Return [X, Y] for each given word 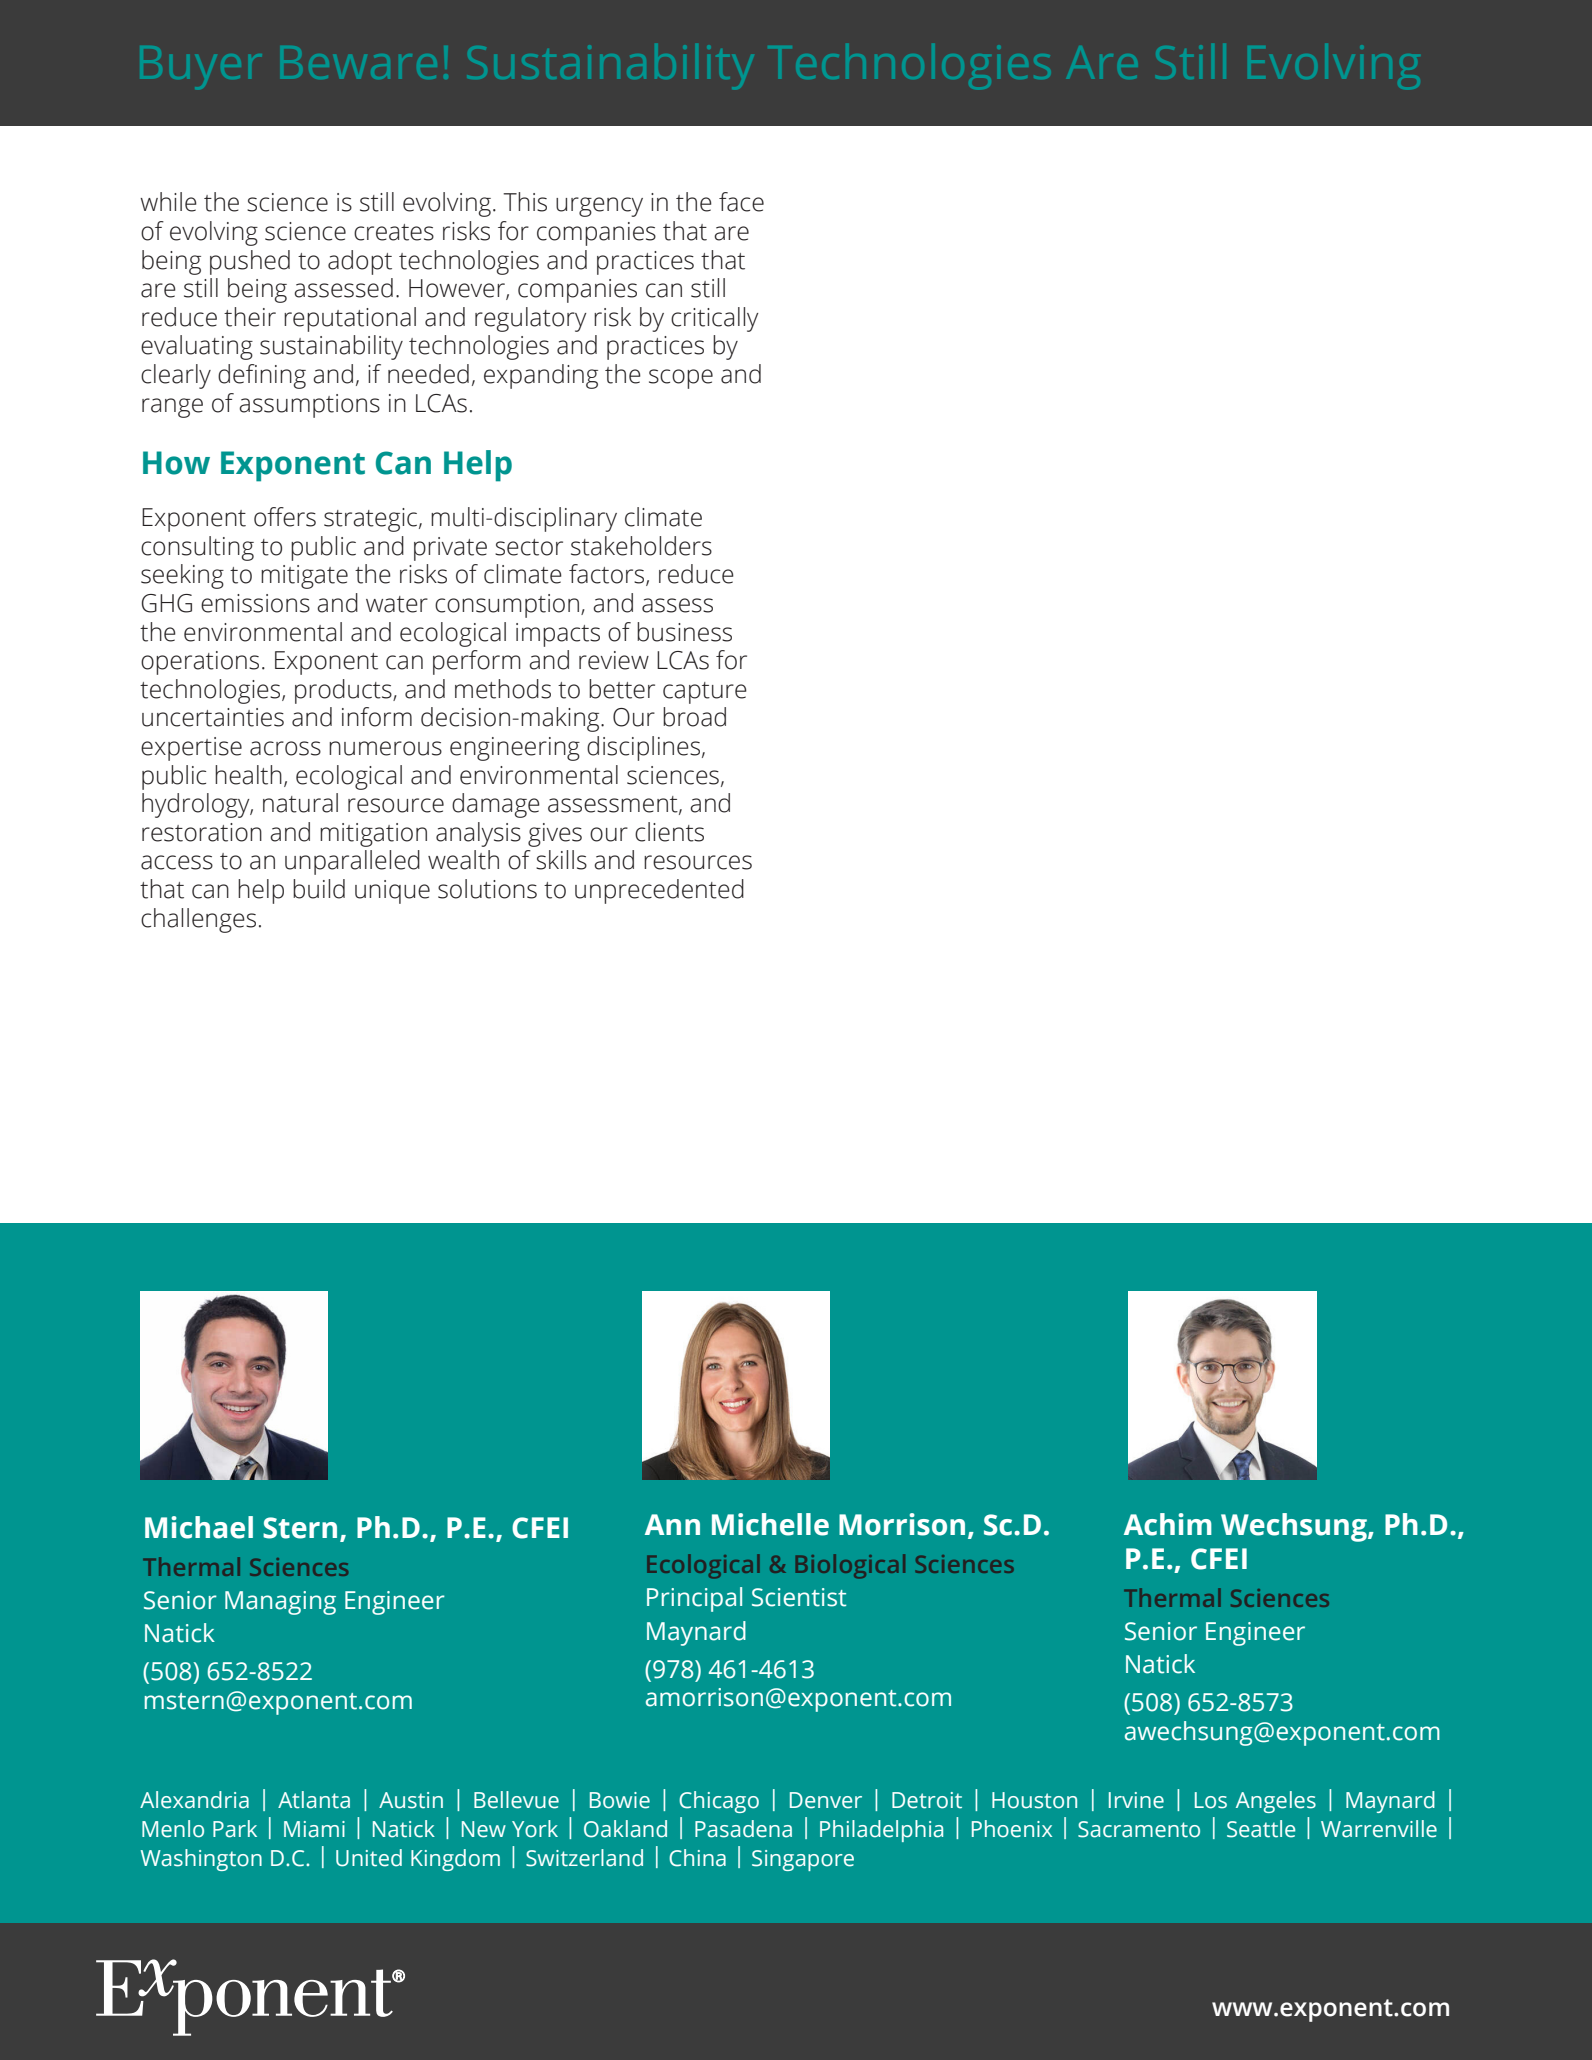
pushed [250, 262]
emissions [255, 603]
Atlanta [314, 1800]
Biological [850, 1566]
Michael [199, 1527]
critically [715, 319]
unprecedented [659, 891]
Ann [672, 1524]
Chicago [719, 1802]
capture [705, 693]
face [741, 202]
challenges [198, 920]
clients [669, 832]
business [684, 632]
